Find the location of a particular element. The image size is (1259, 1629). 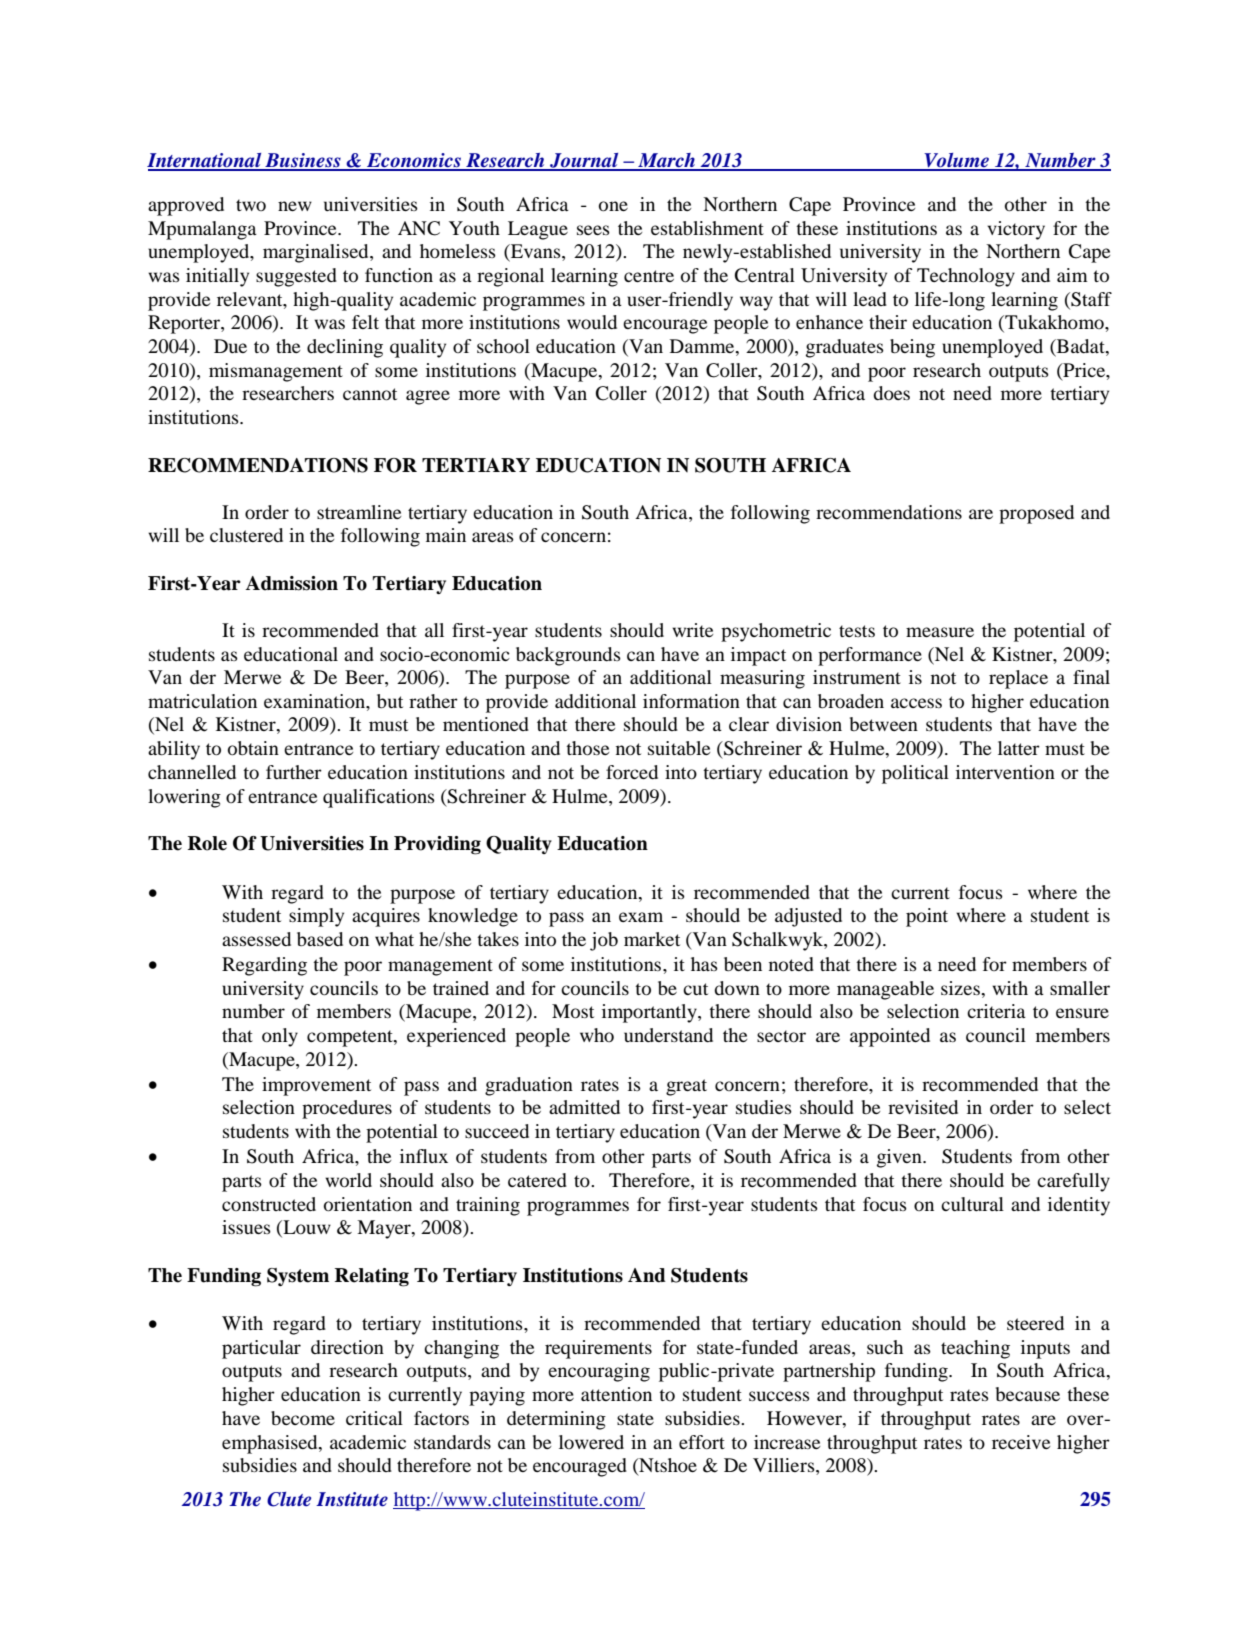

admitted is located at coordinates (584, 1107).
